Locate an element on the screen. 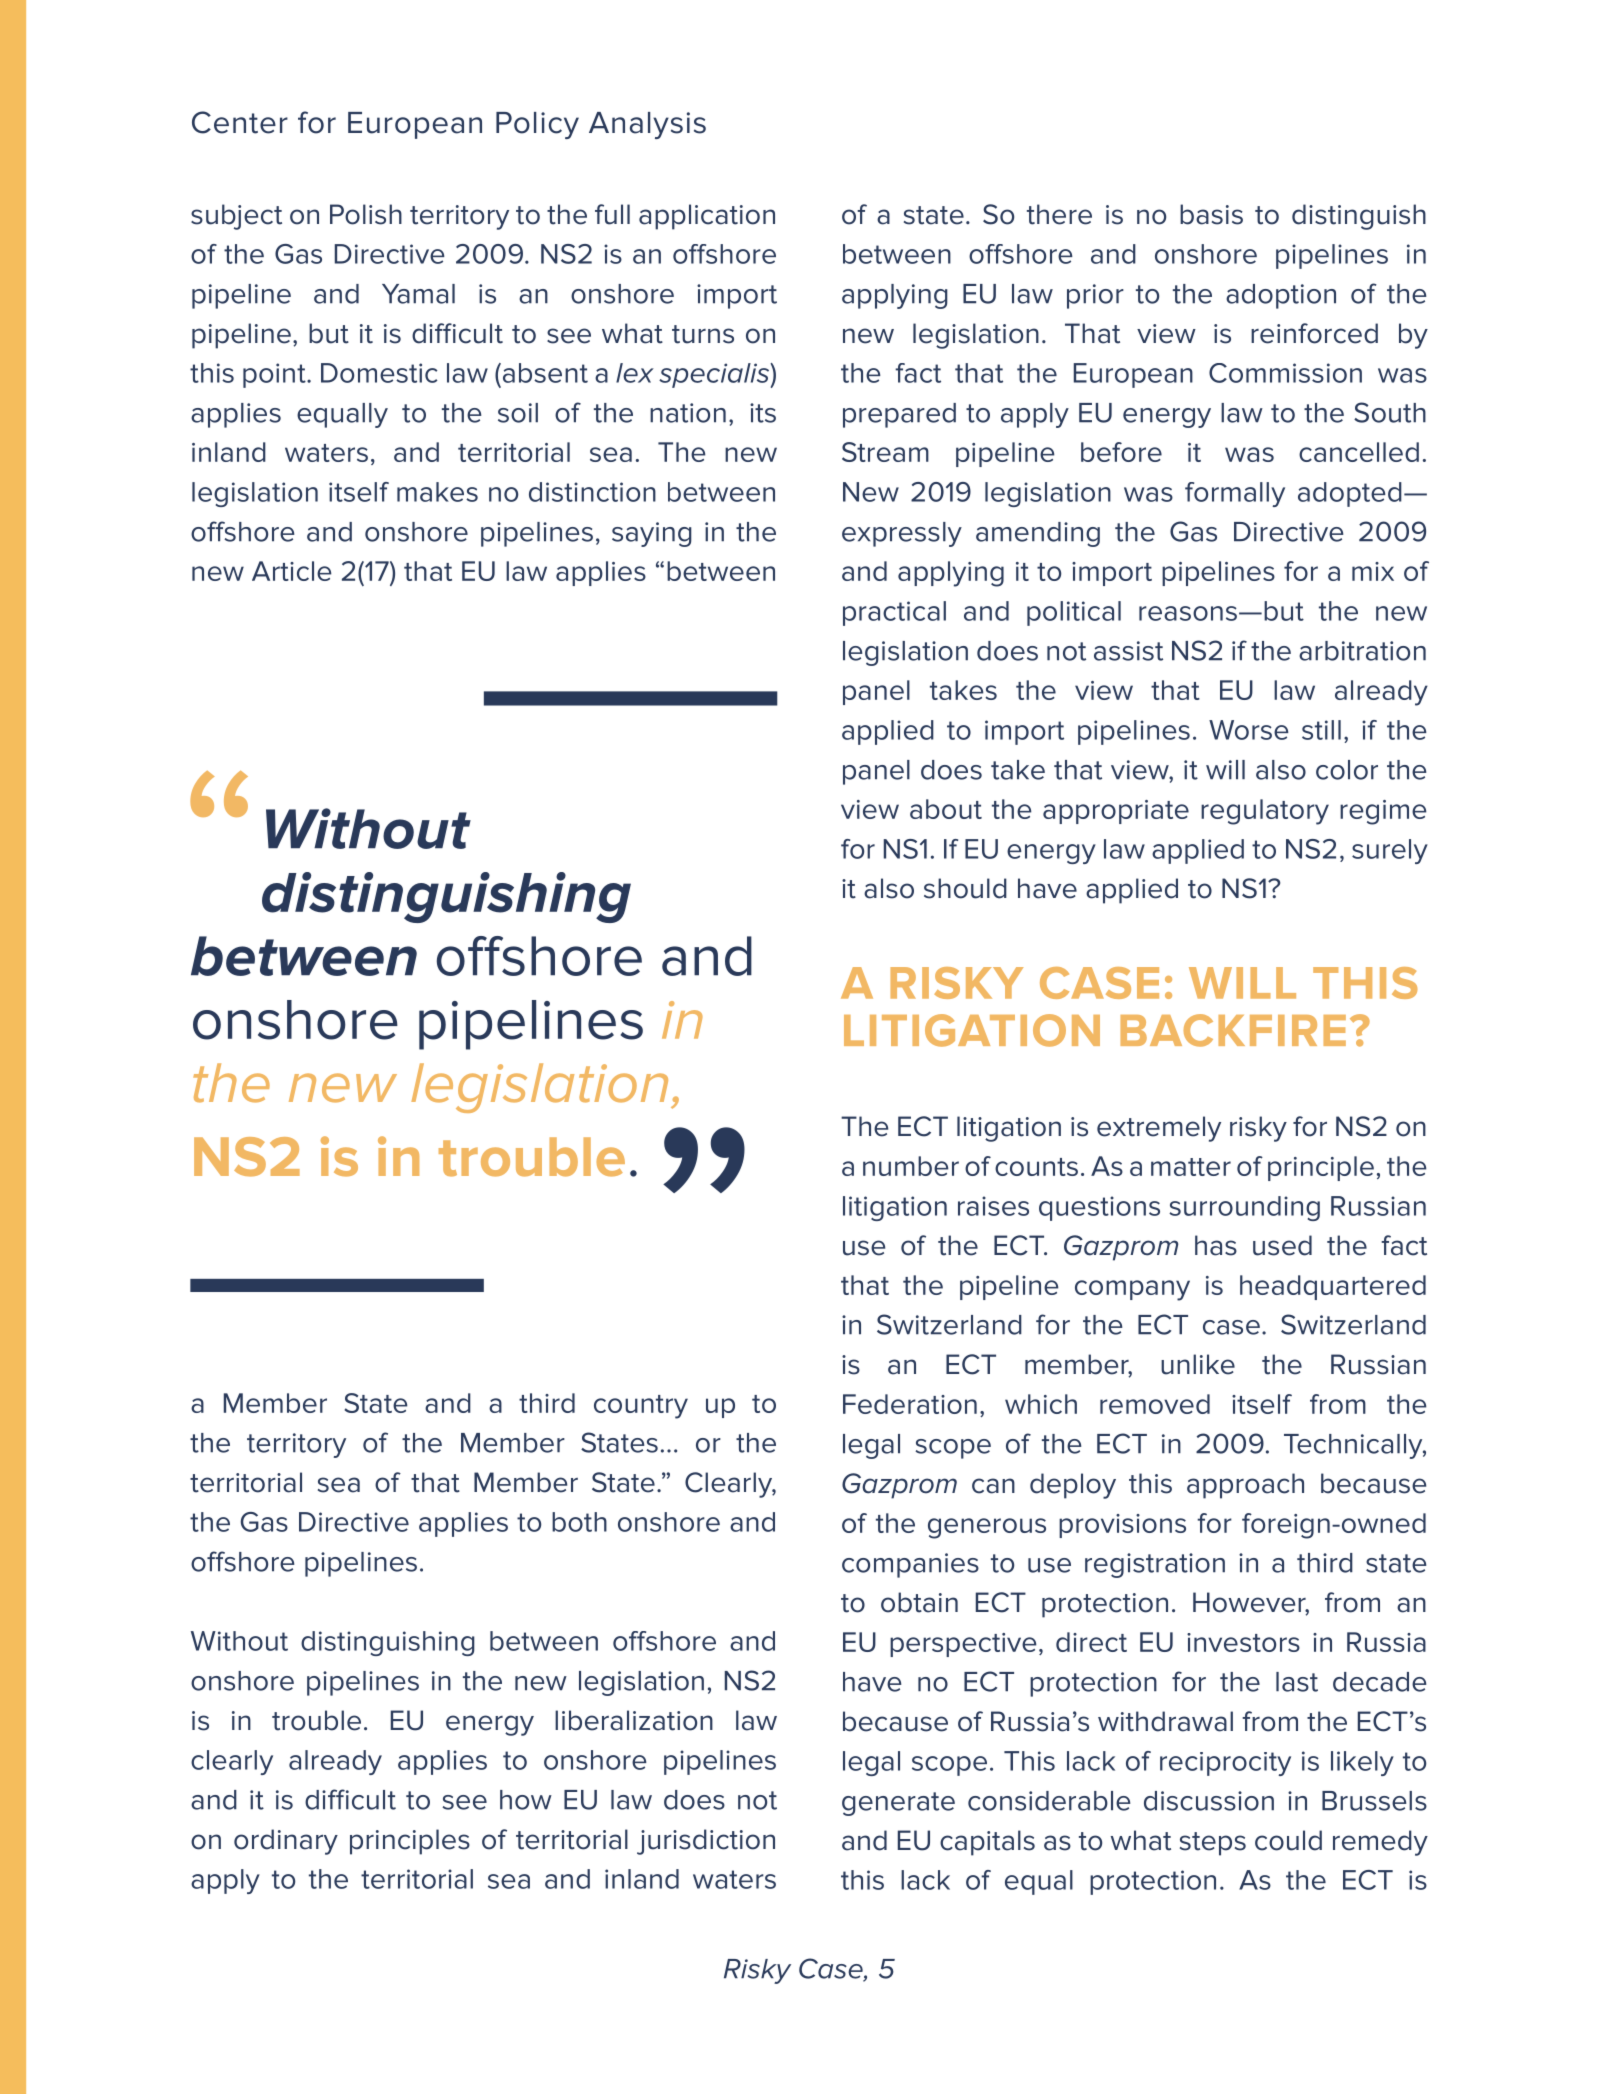 This screenshot has height=2094, width=1618. Polish is located at coordinates (366, 214).
